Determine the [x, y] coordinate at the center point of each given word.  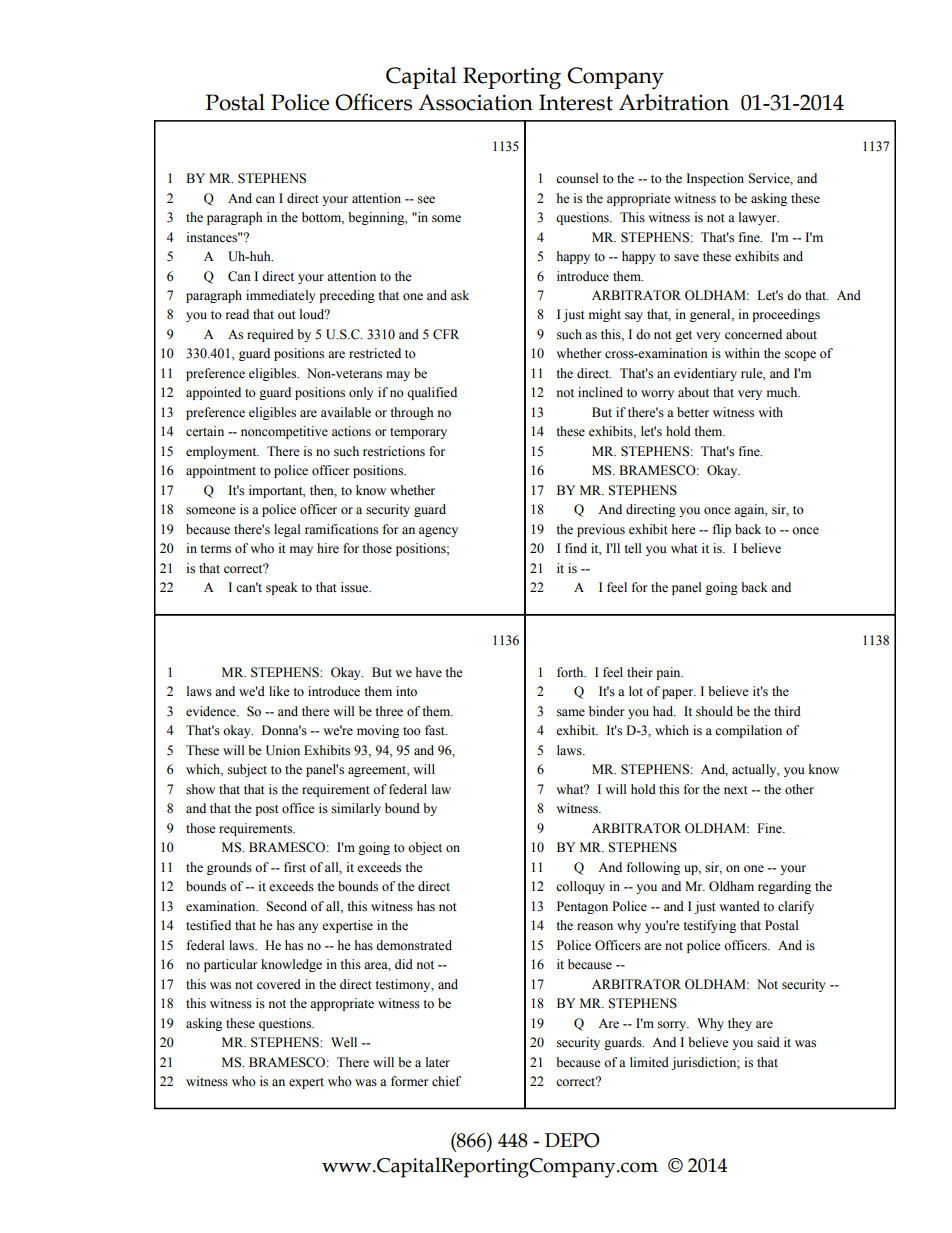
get [683, 336]
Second [286, 906]
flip [722, 530]
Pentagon [582, 907]
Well [344, 1042]
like [279, 691]
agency [438, 532]
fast [436, 730]
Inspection [715, 179]
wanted [739, 906]
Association [475, 102]
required [270, 335]
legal [287, 530]
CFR [446, 334]
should [714, 711]
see [426, 199]
